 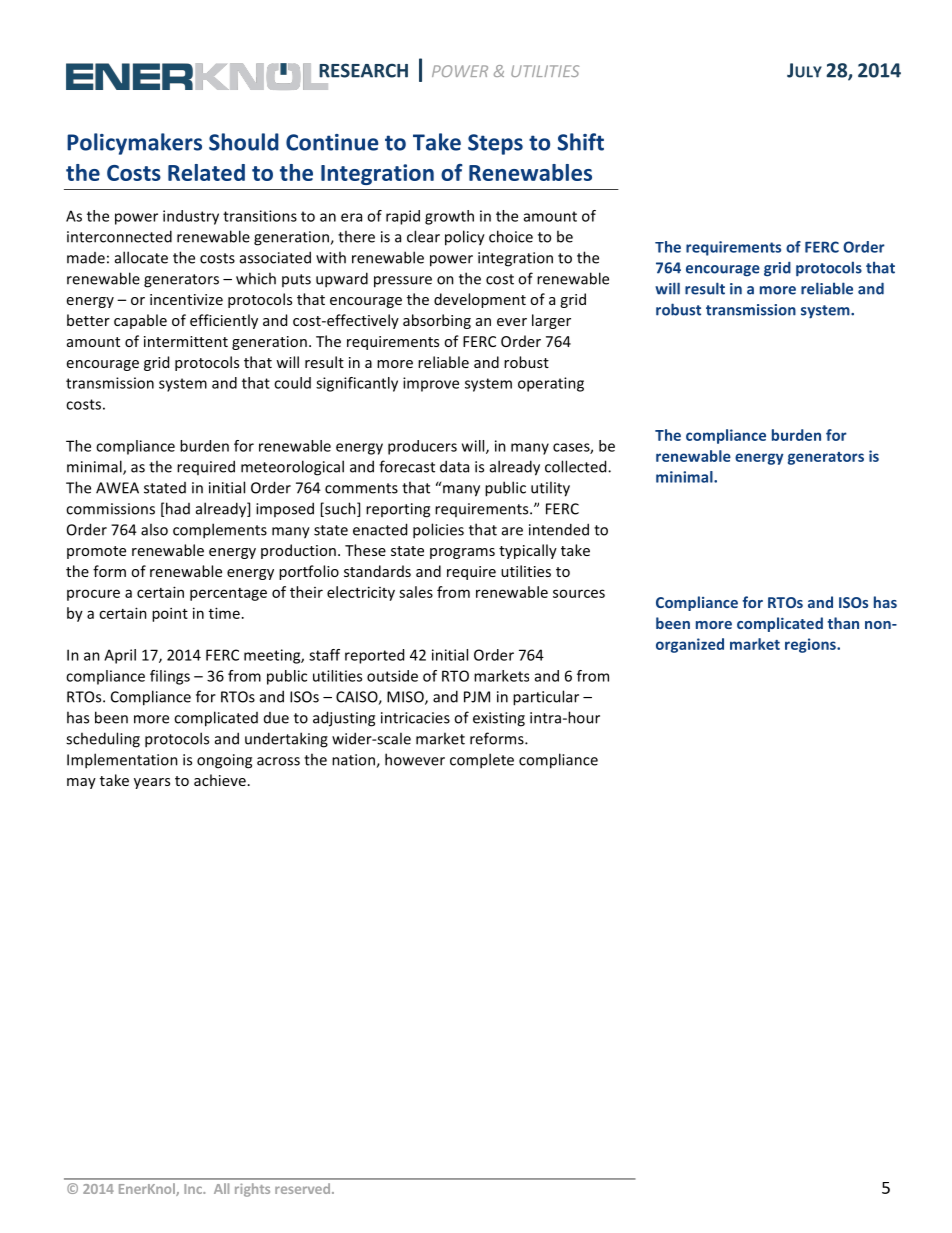 I want to click on complete, so click(x=482, y=761).
